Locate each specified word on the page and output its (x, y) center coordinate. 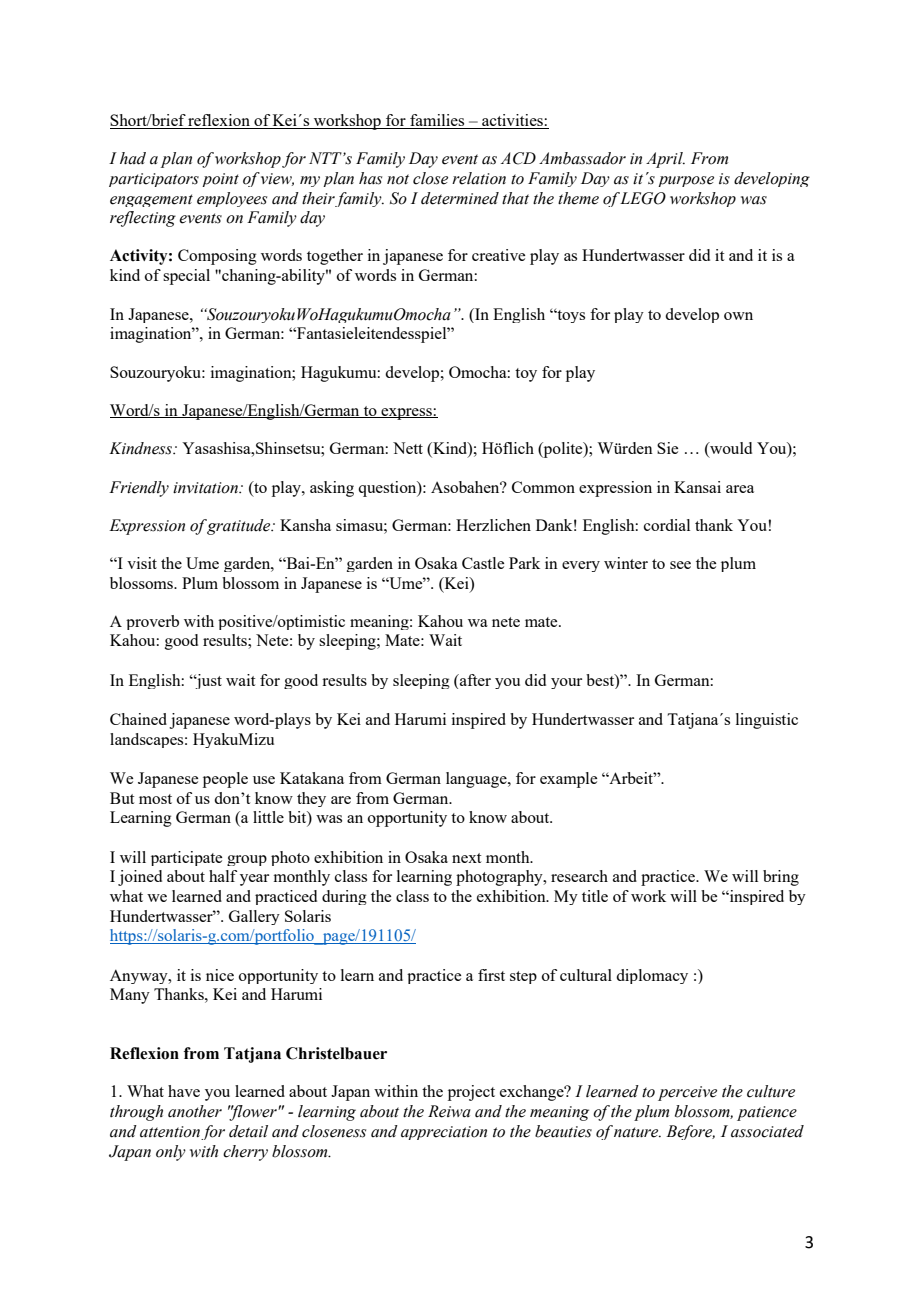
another (195, 1111)
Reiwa (449, 1111)
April (665, 160)
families (437, 121)
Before (690, 1132)
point (220, 180)
